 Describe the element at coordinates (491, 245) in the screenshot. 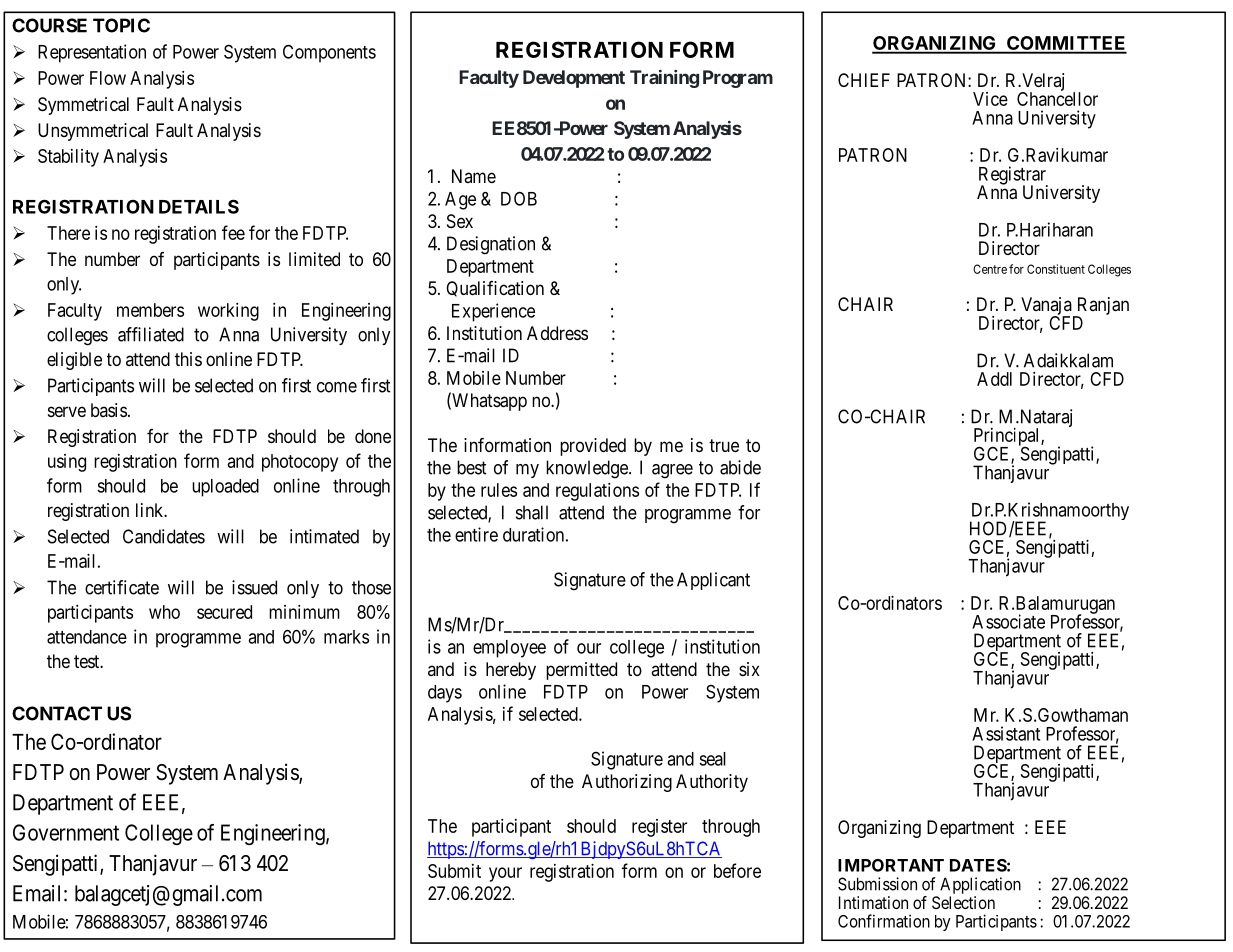

I see `Designation` at that location.
